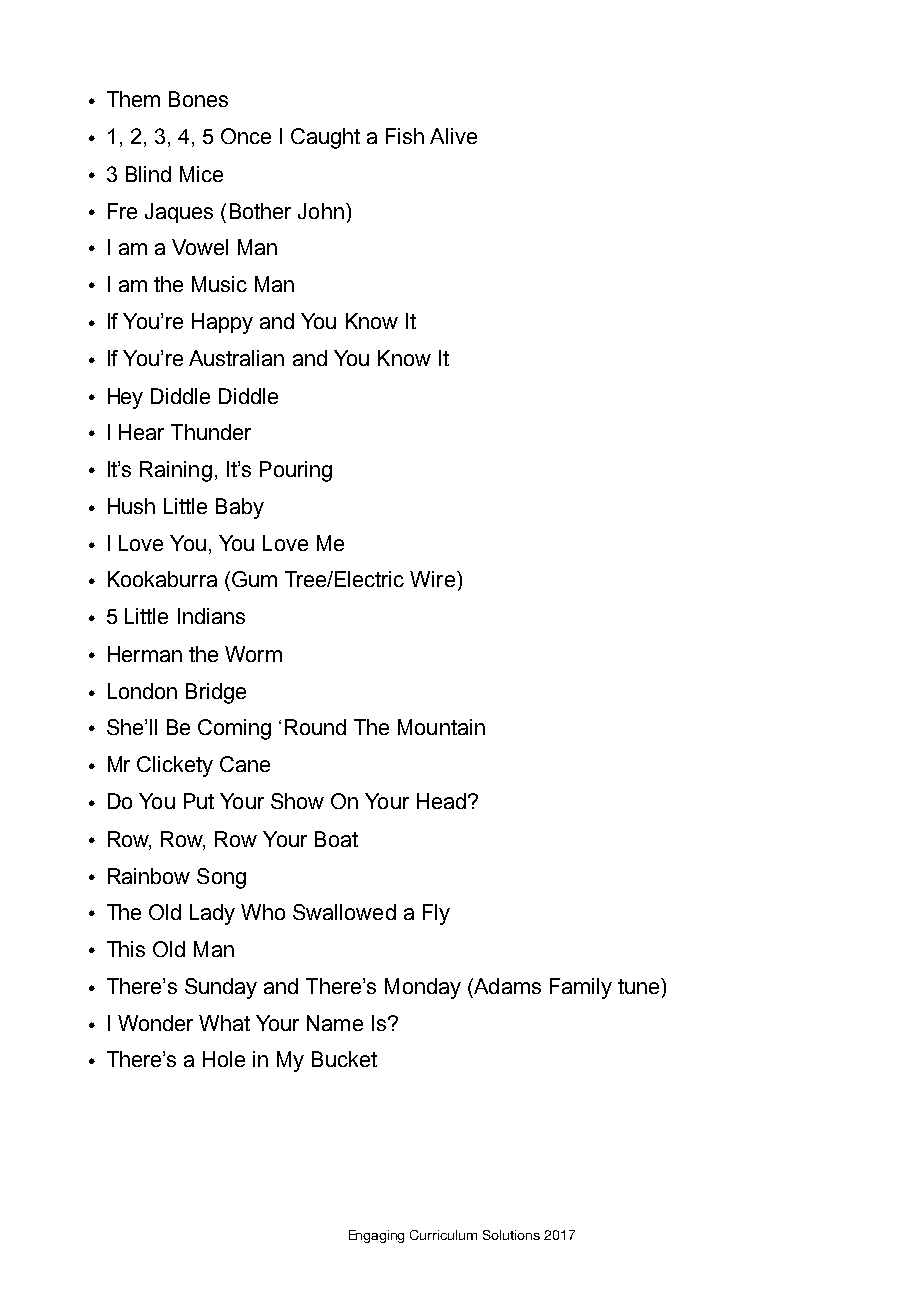  I want to click on Mountain, so click(441, 727).
